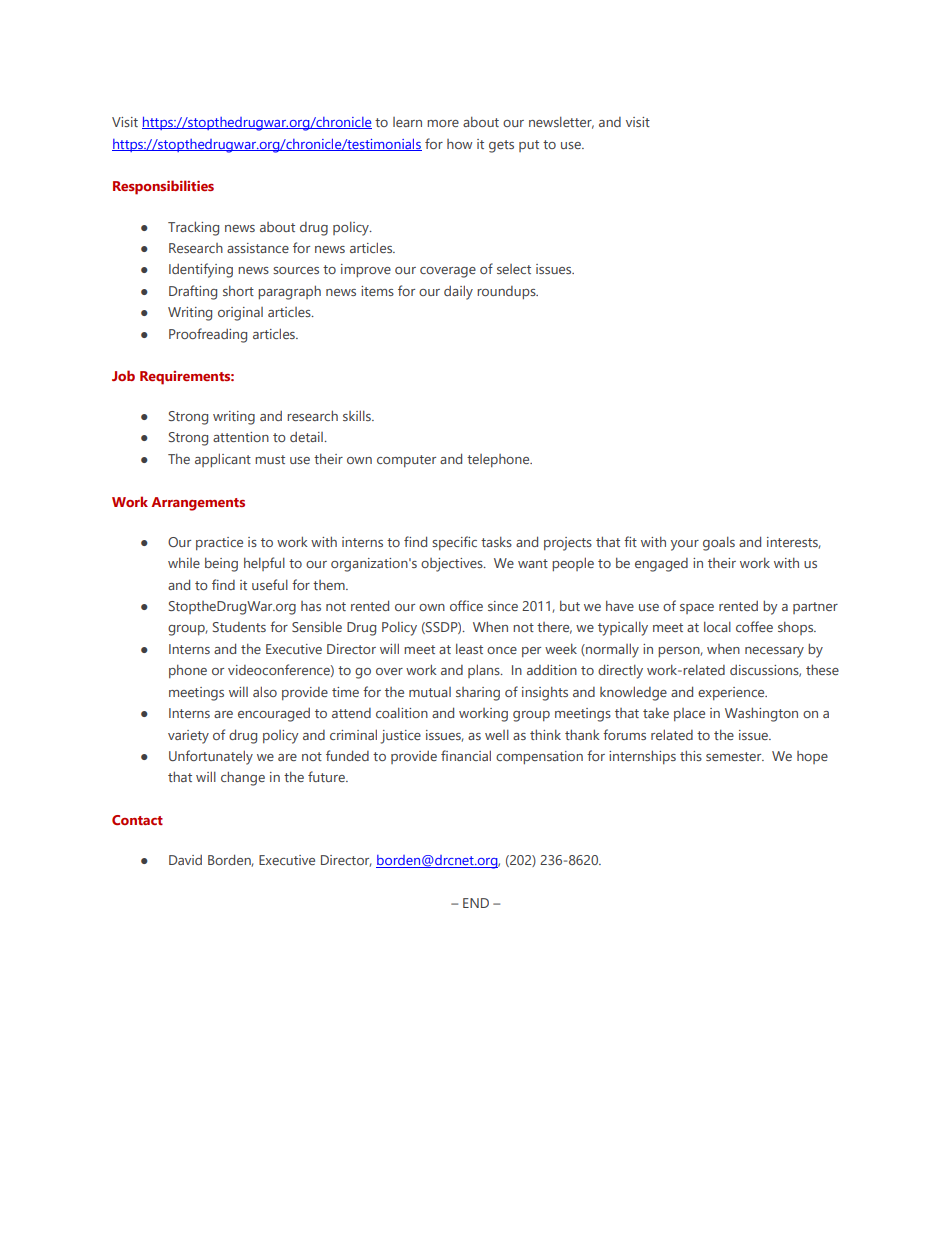 The width and height of the screenshot is (952, 1233). Describe the element at coordinates (466, 755) in the screenshot. I see `financial` at that location.
